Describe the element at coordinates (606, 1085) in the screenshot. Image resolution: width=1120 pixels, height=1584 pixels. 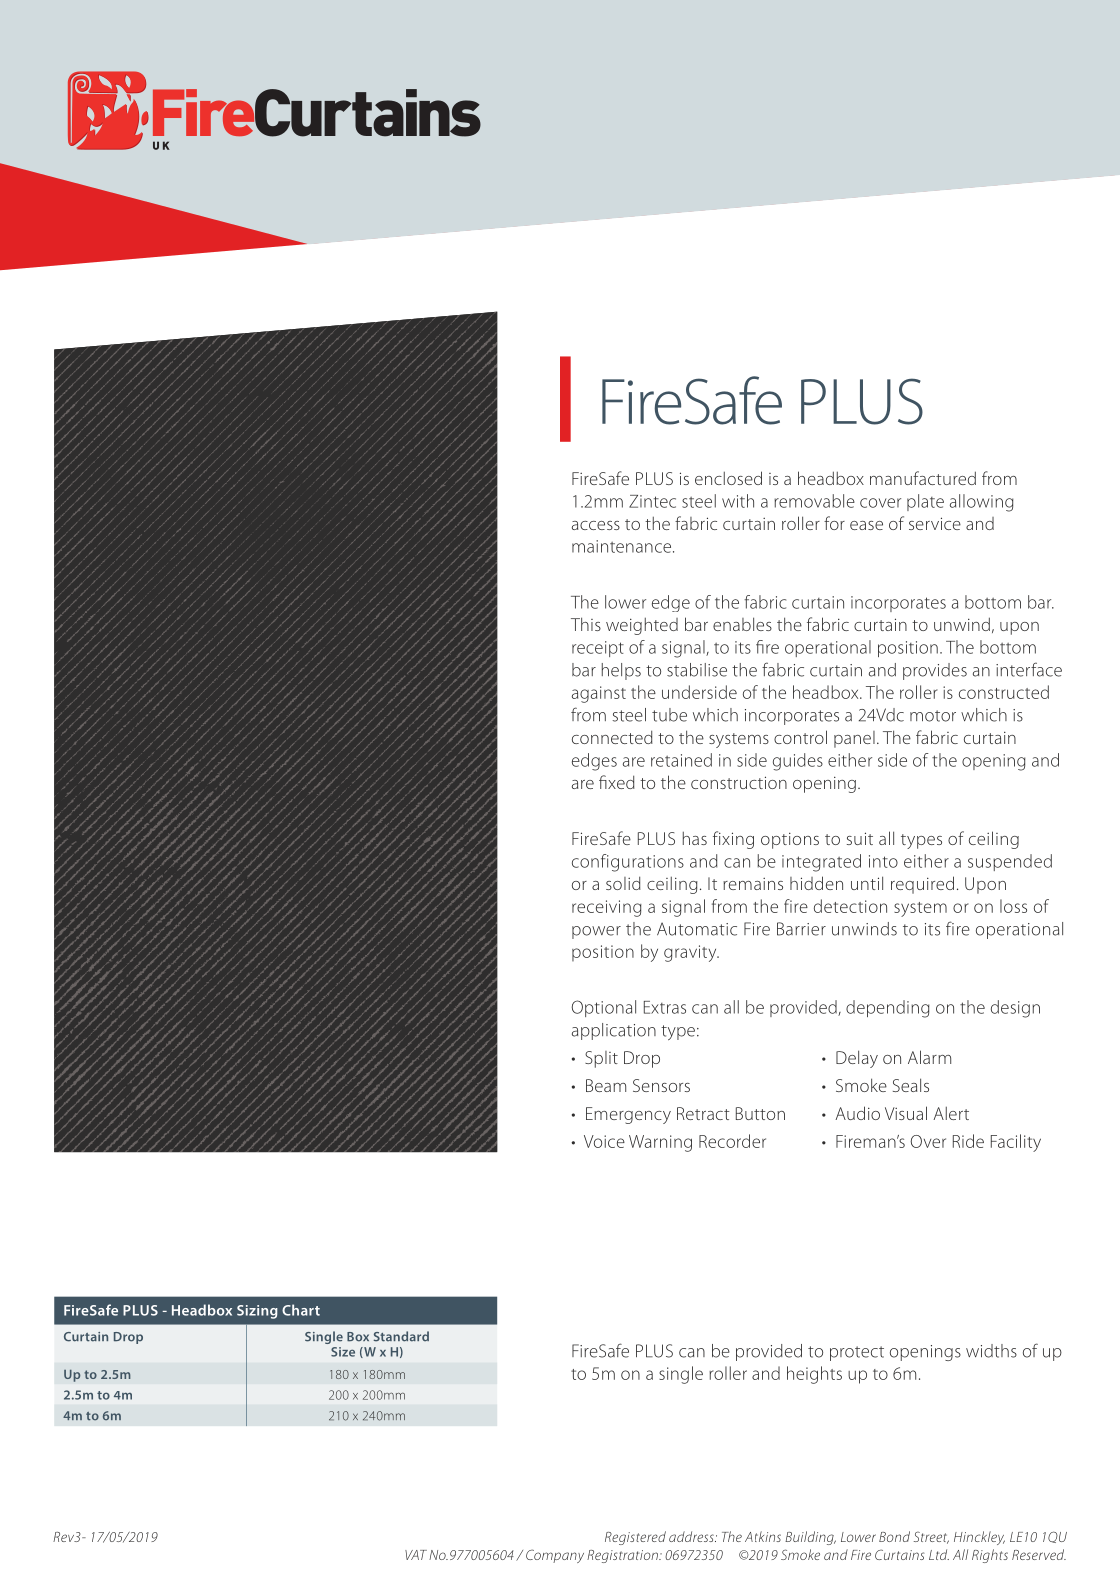
I see `Beam` at that location.
